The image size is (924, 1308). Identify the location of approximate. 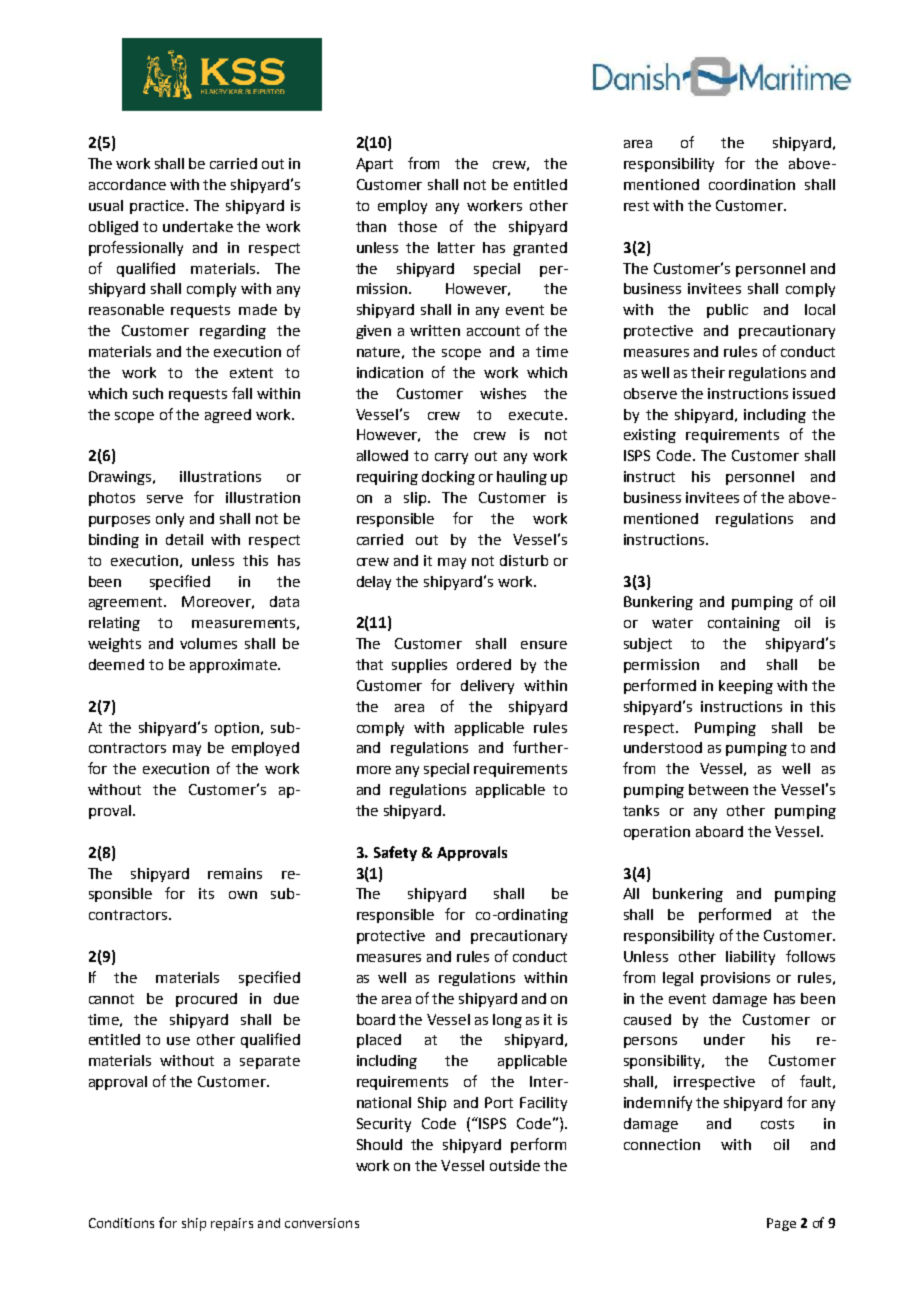
(234, 666).
